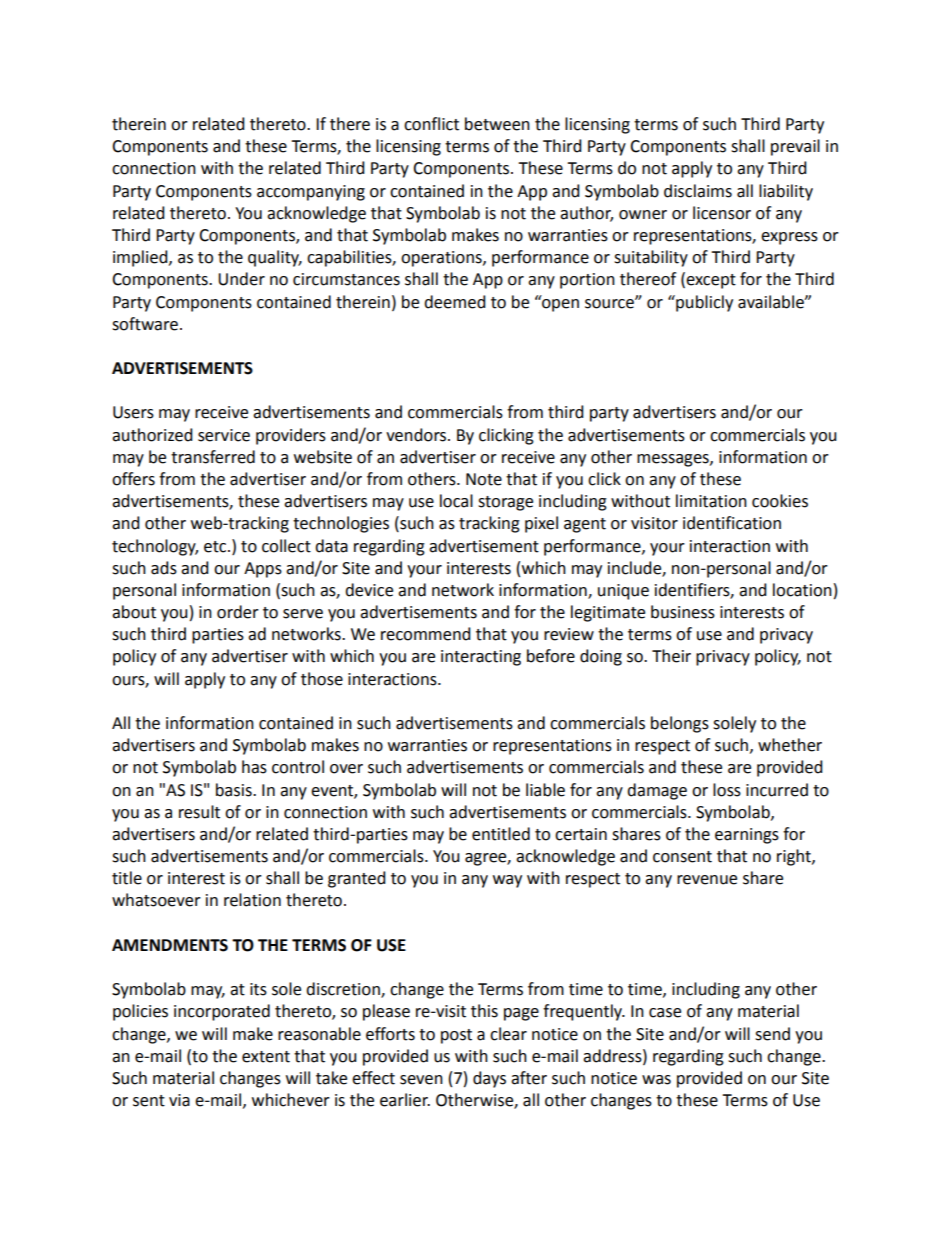 The image size is (952, 1233). What do you see at coordinates (216, 547) in the page?
I see `etc` at bounding box center [216, 547].
